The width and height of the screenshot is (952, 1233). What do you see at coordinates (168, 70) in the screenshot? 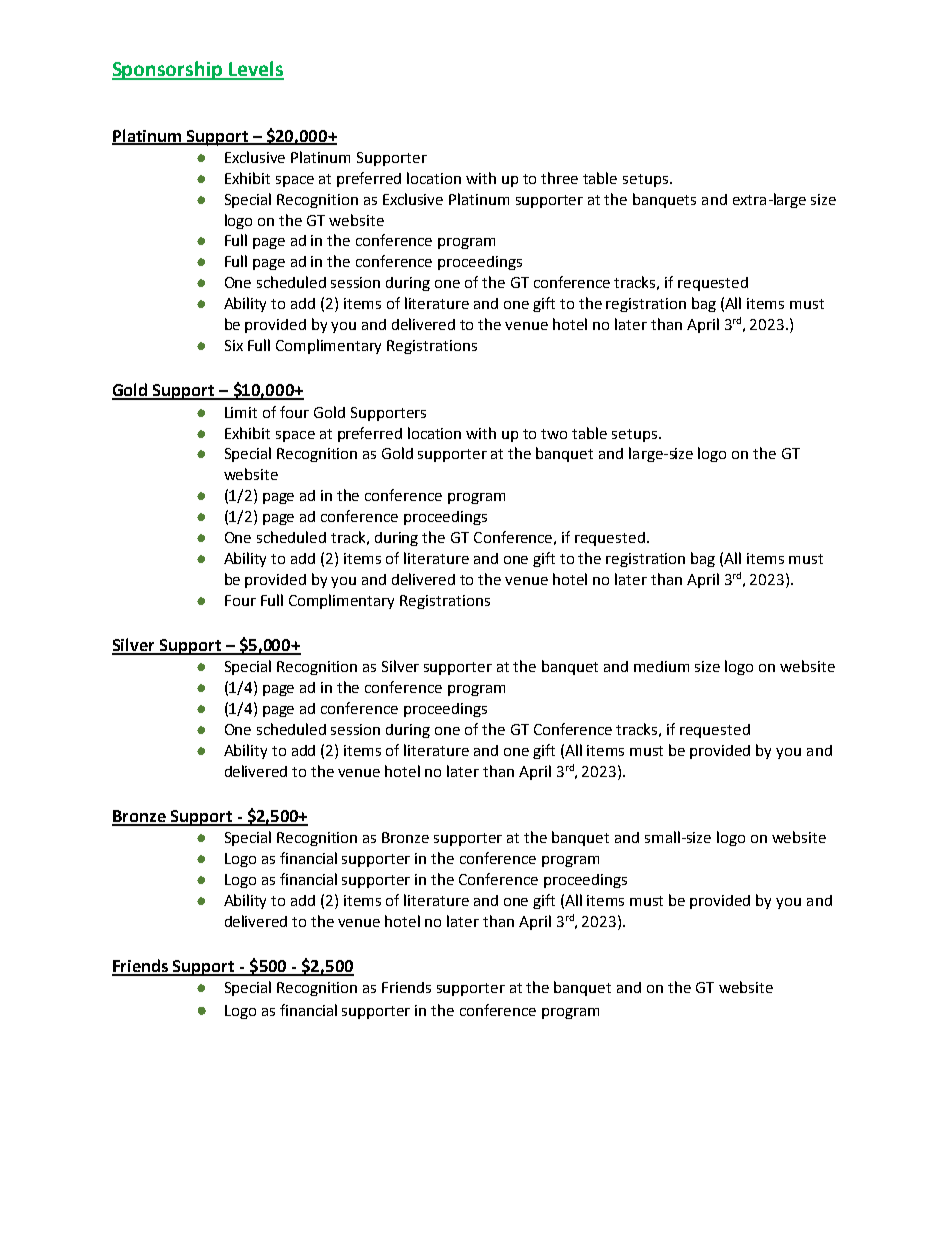
I see `Sponsorship` at bounding box center [168, 70].
